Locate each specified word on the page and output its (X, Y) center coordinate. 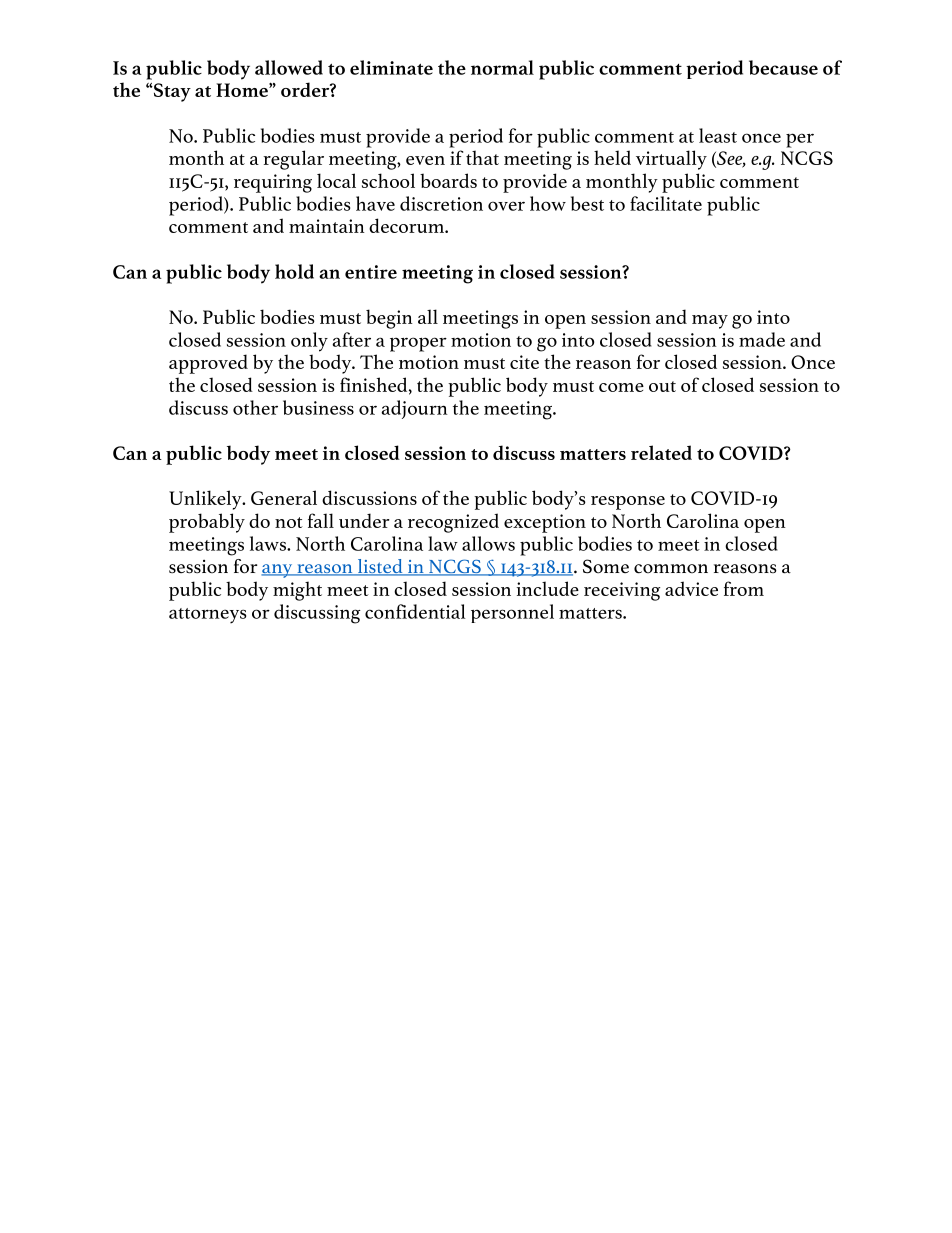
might (297, 591)
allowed (289, 67)
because (783, 67)
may (710, 322)
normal (502, 67)
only (309, 342)
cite (524, 362)
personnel (512, 613)
